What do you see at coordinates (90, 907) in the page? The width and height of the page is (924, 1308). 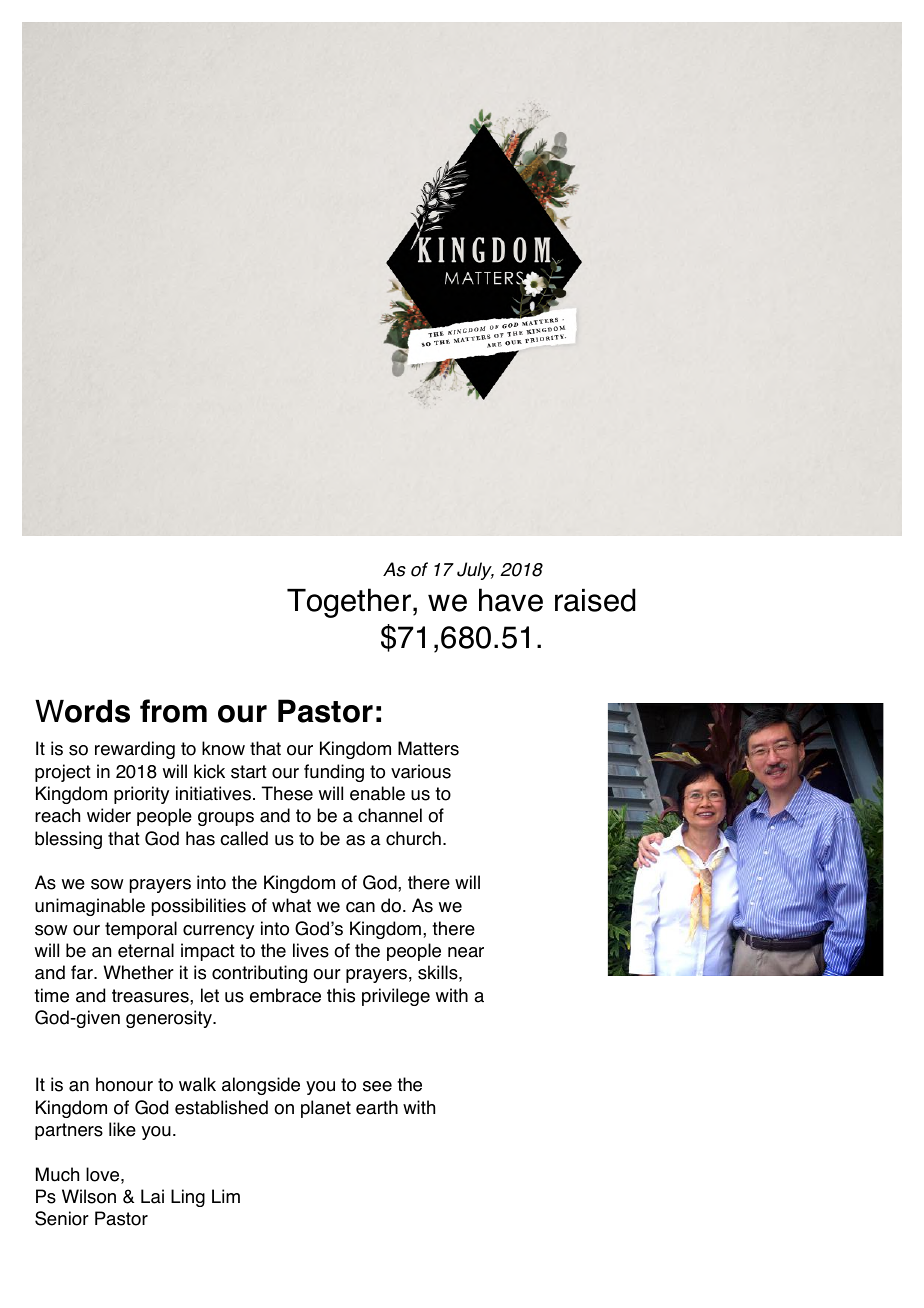 I see `unimaginable` at bounding box center [90, 907].
